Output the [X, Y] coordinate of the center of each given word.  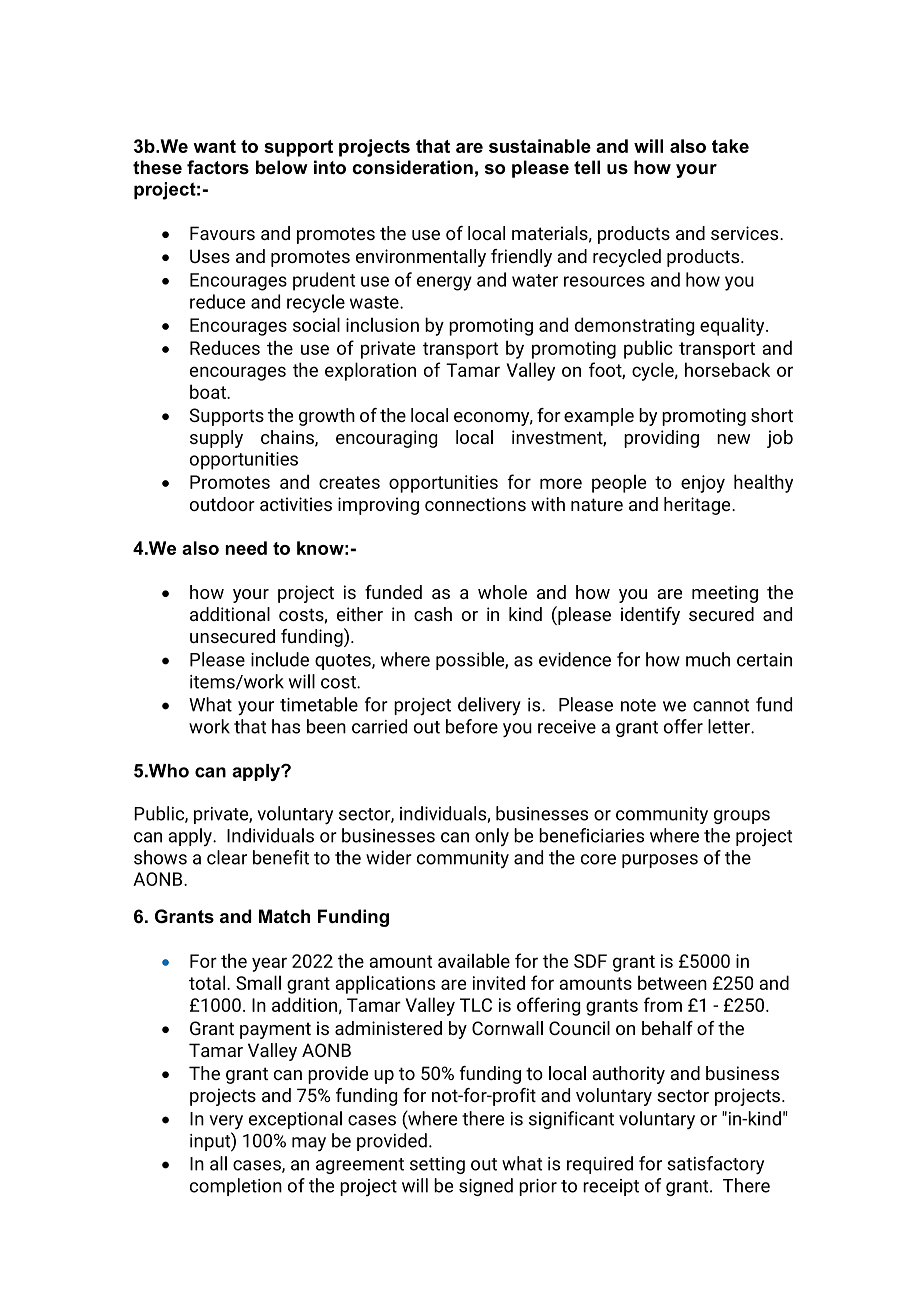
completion [236, 1187]
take [730, 146]
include [280, 659]
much [708, 659]
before [472, 726]
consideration [412, 167]
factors [218, 167]
